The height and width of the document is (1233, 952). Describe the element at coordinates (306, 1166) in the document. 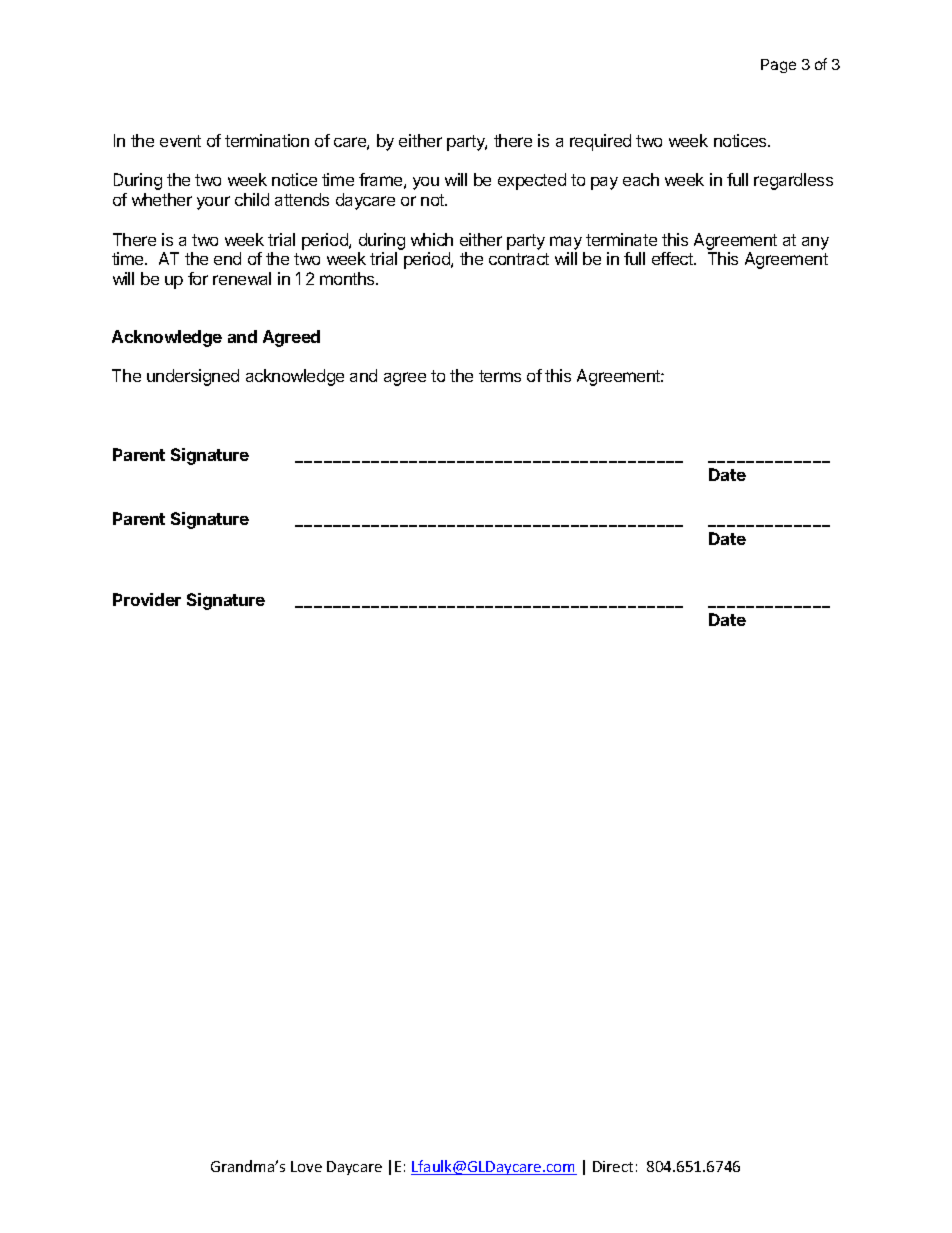

I see `Love` at that location.
